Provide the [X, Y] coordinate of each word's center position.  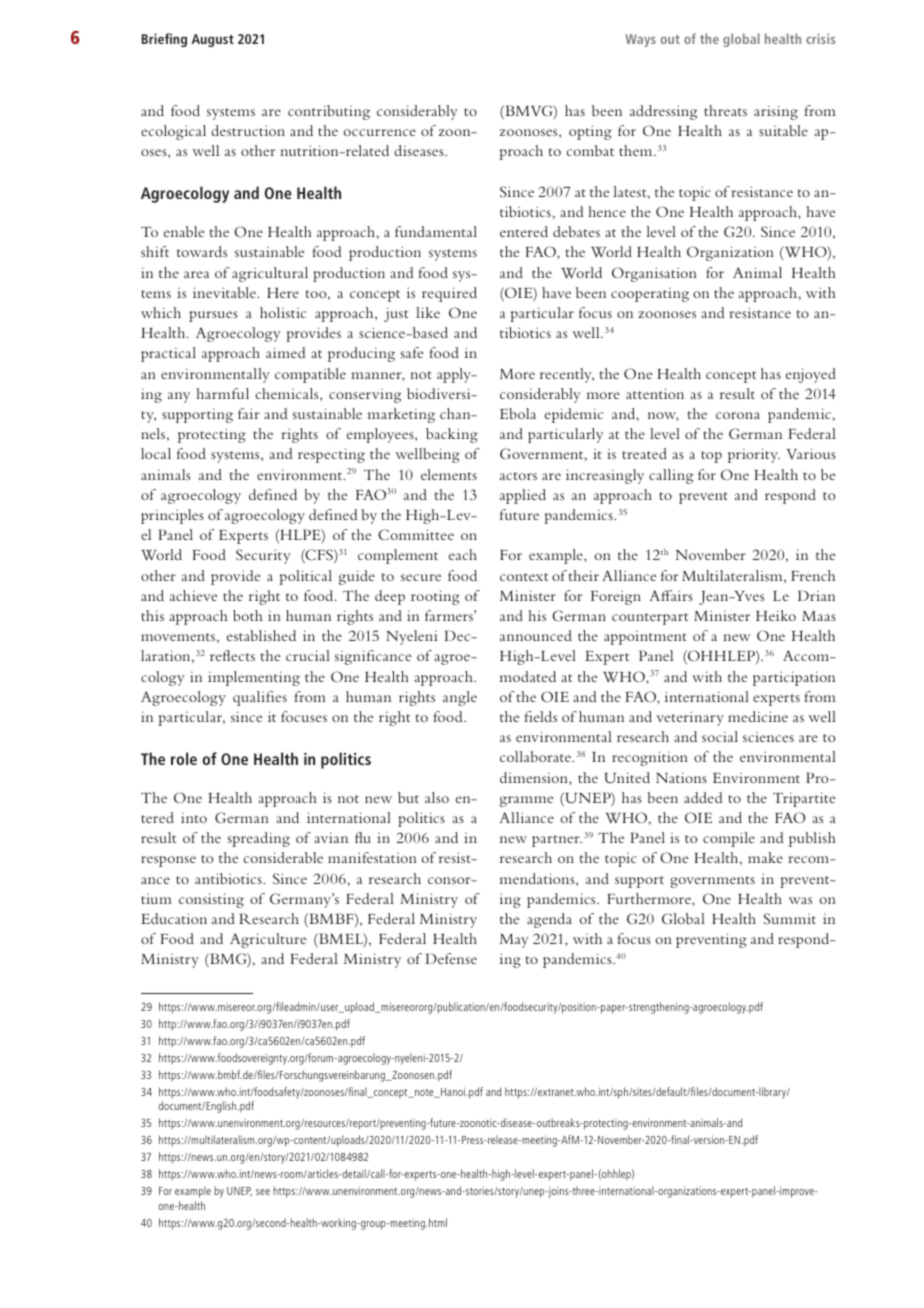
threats [725, 110]
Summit [790, 918]
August [212, 40]
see [263, 1192]
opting [590, 132]
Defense [451, 958]
